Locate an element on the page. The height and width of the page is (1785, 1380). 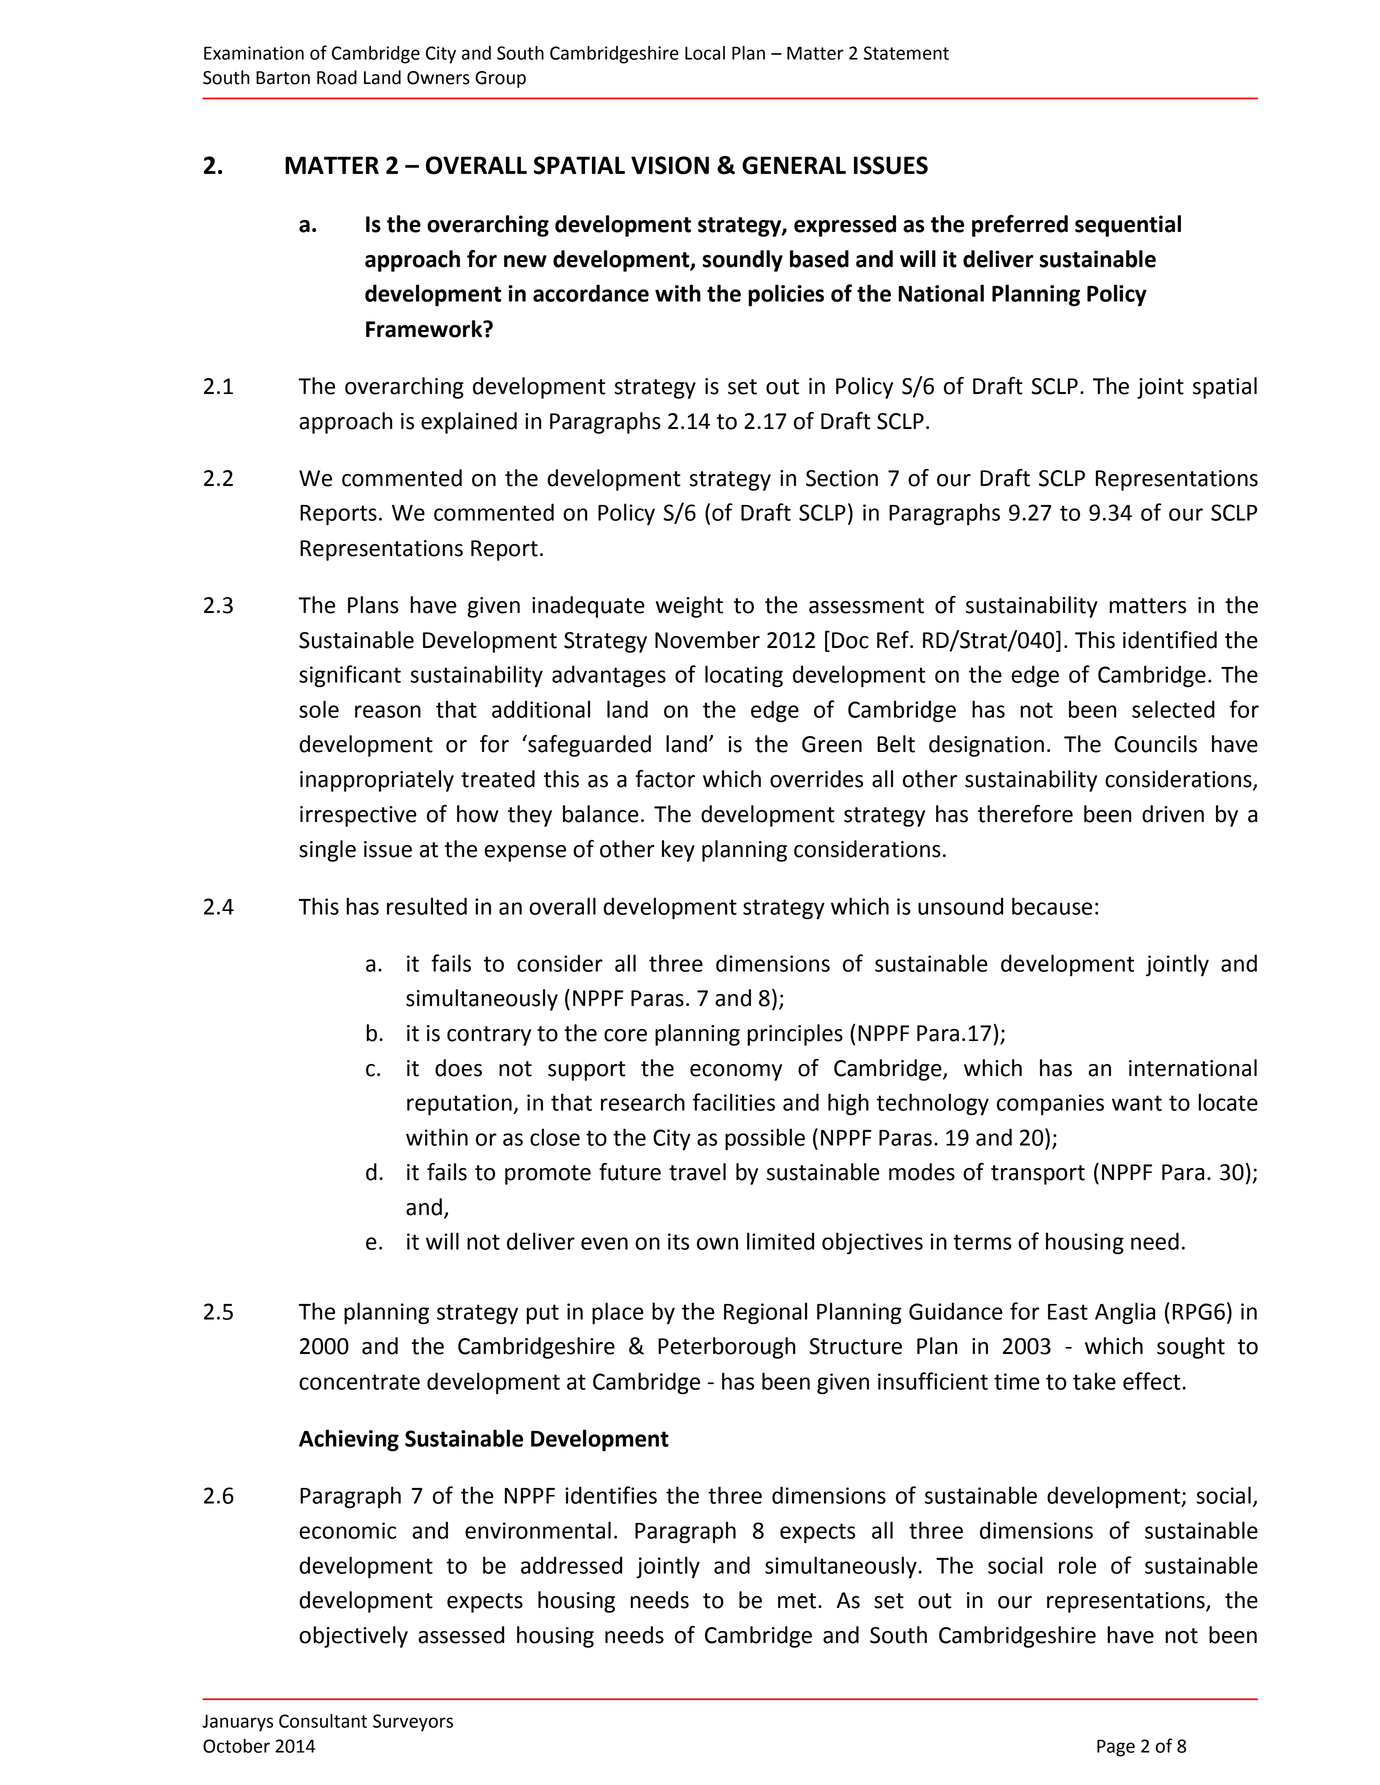
Peterborough is located at coordinates (726, 1348).
